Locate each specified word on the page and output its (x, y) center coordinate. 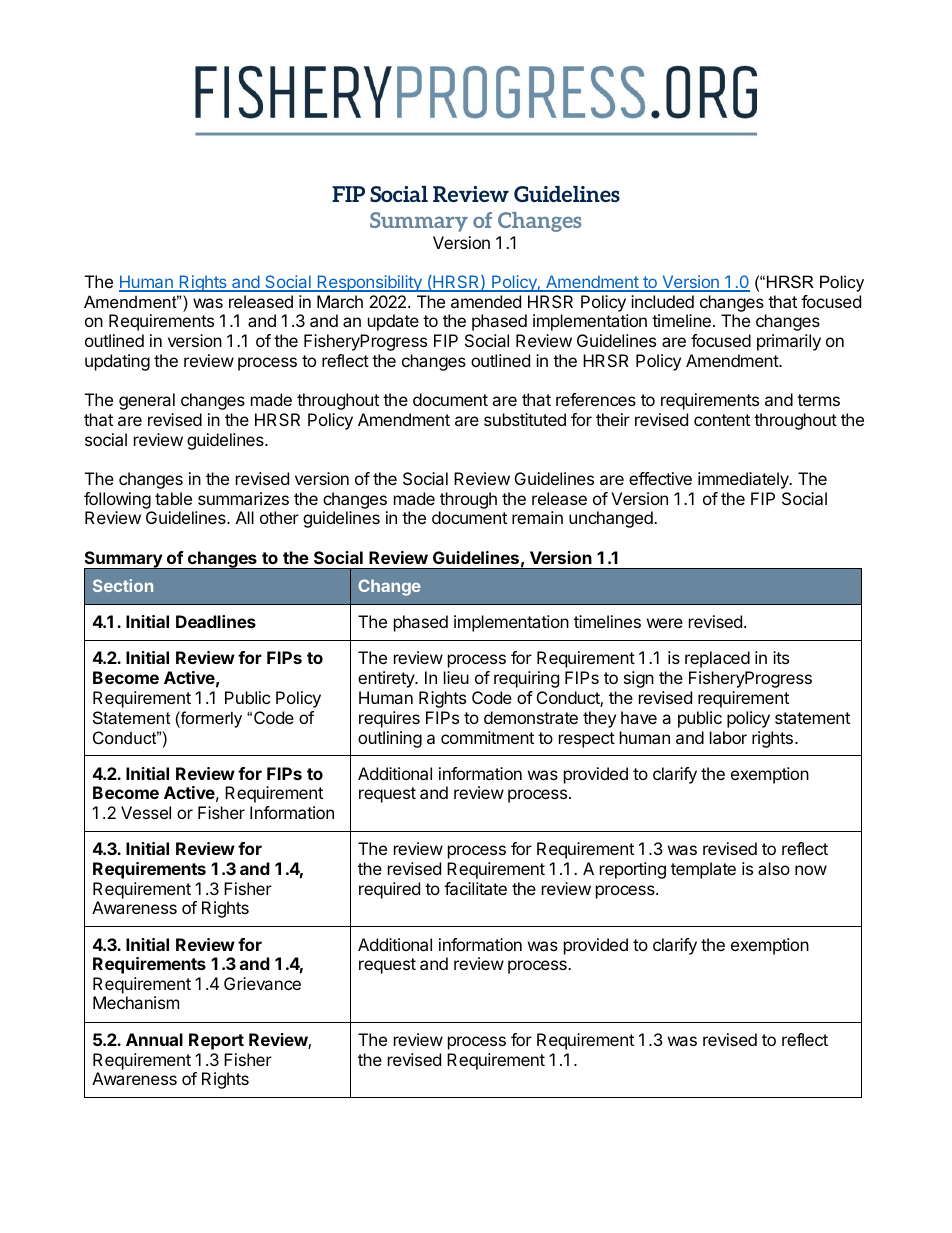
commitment (487, 737)
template (703, 870)
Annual (154, 1039)
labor (728, 737)
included (662, 301)
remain (537, 517)
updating (117, 362)
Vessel (146, 812)
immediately (744, 480)
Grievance (262, 983)
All (245, 517)
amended (486, 301)
